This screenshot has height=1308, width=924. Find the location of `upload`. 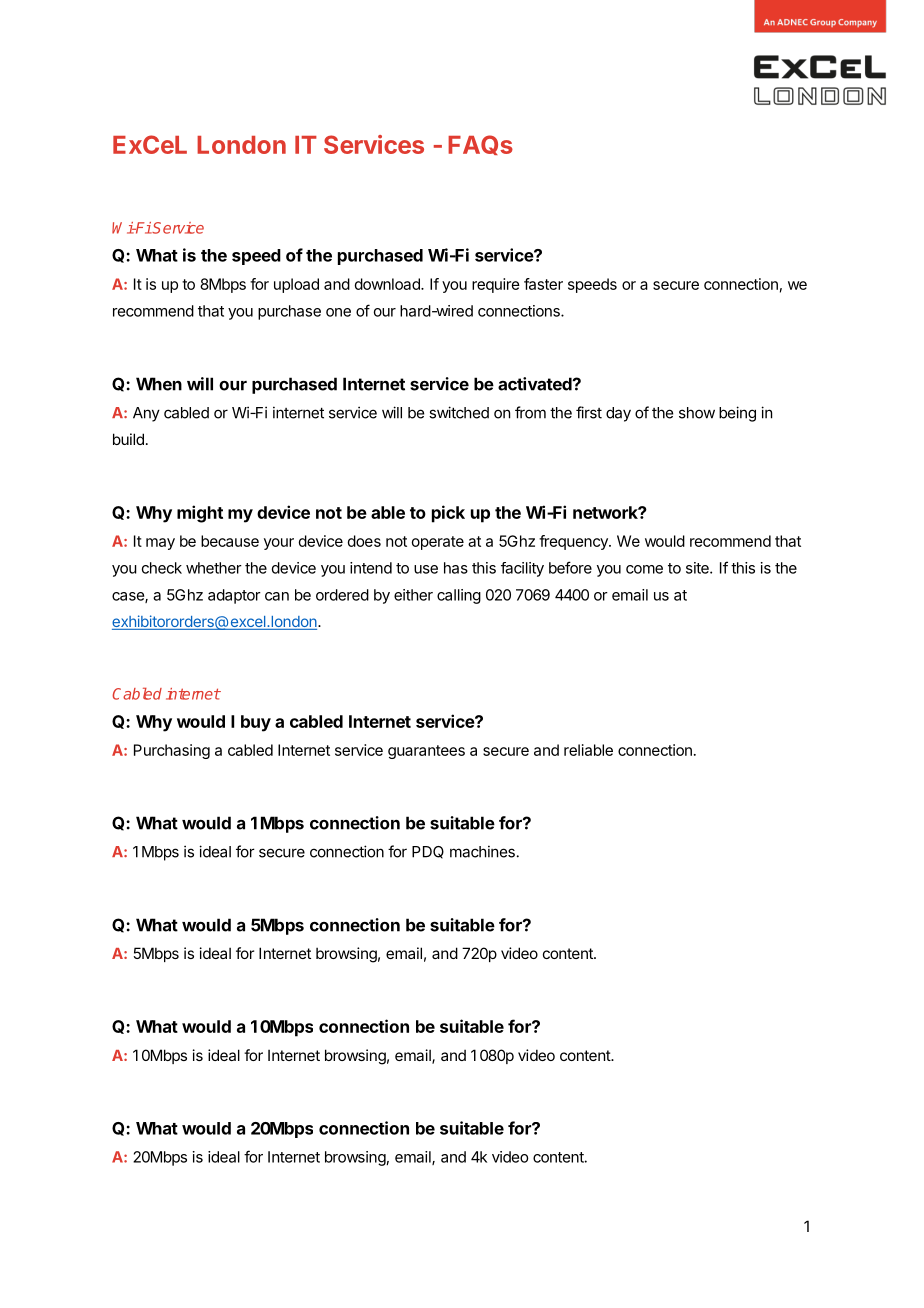

upload is located at coordinates (296, 285).
